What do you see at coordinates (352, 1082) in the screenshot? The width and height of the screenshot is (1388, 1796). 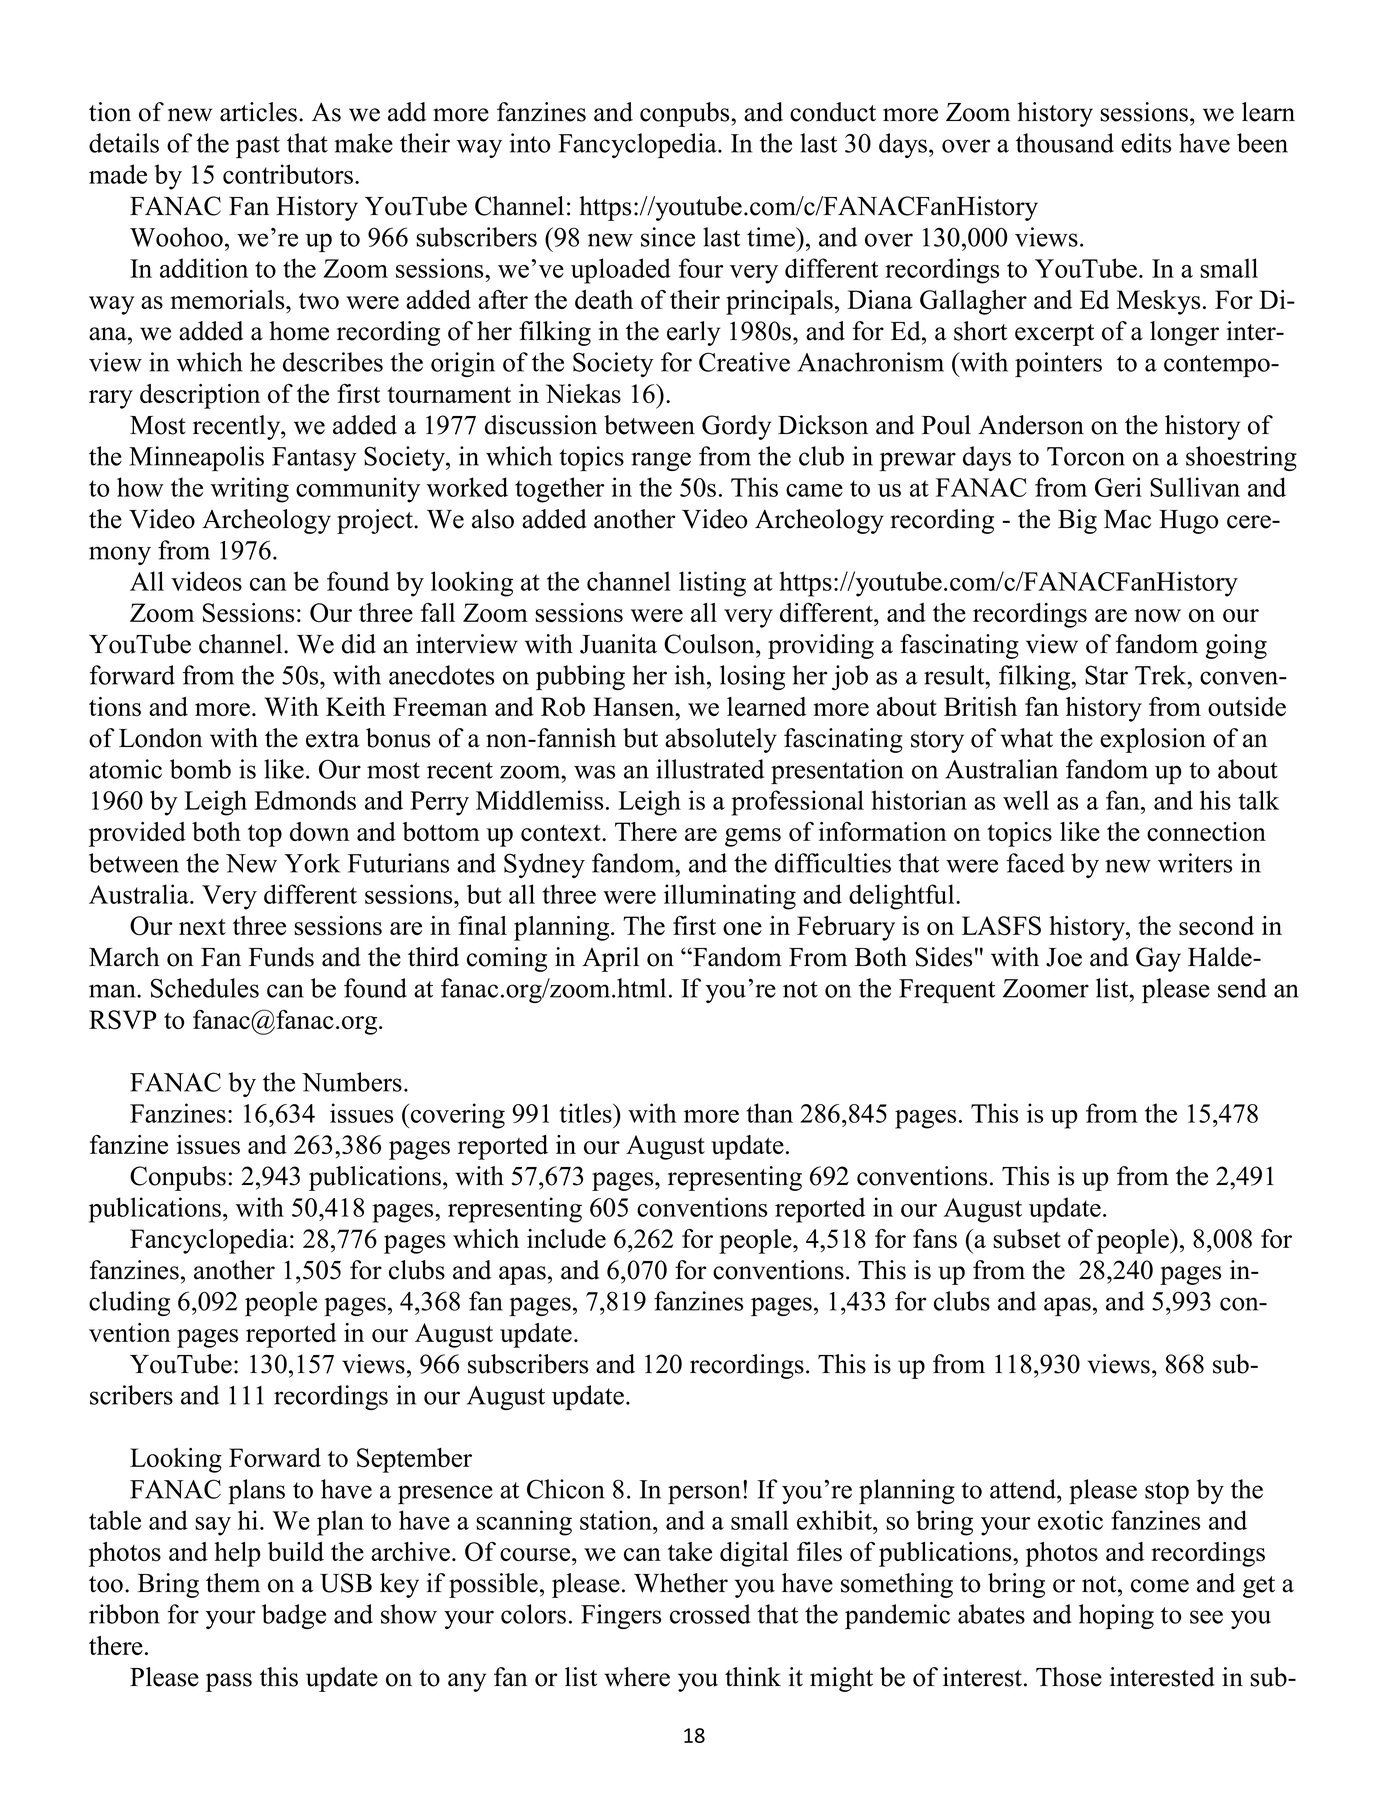 I see `Numbers` at bounding box center [352, 1082].
